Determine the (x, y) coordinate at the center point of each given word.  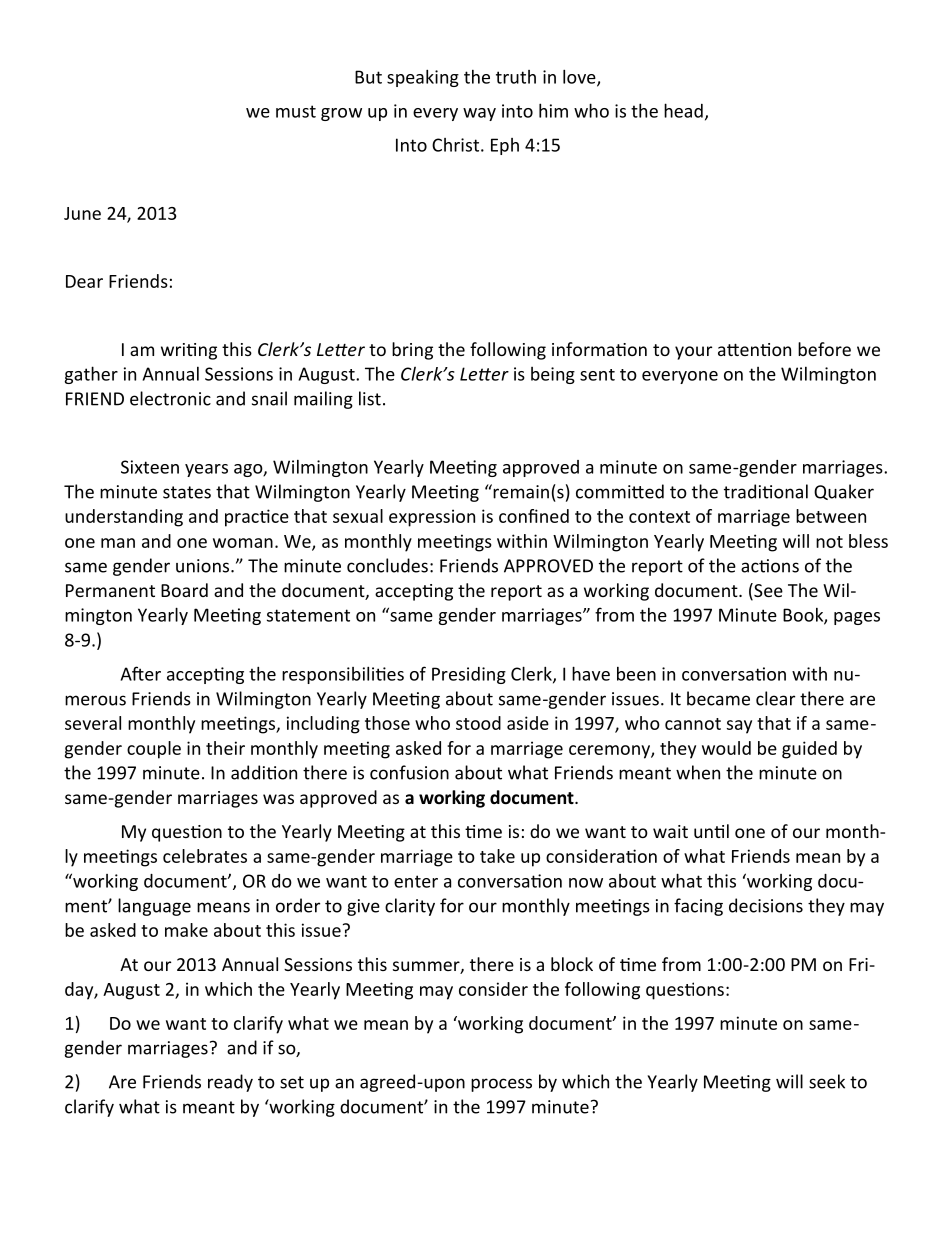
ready (230, 1083)
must (296, 111)
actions (770, 566)
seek (827, 1081)
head (683, 110)
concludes (387, 565)
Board (184, 590)
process (501, 1085)
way (479, 114)
